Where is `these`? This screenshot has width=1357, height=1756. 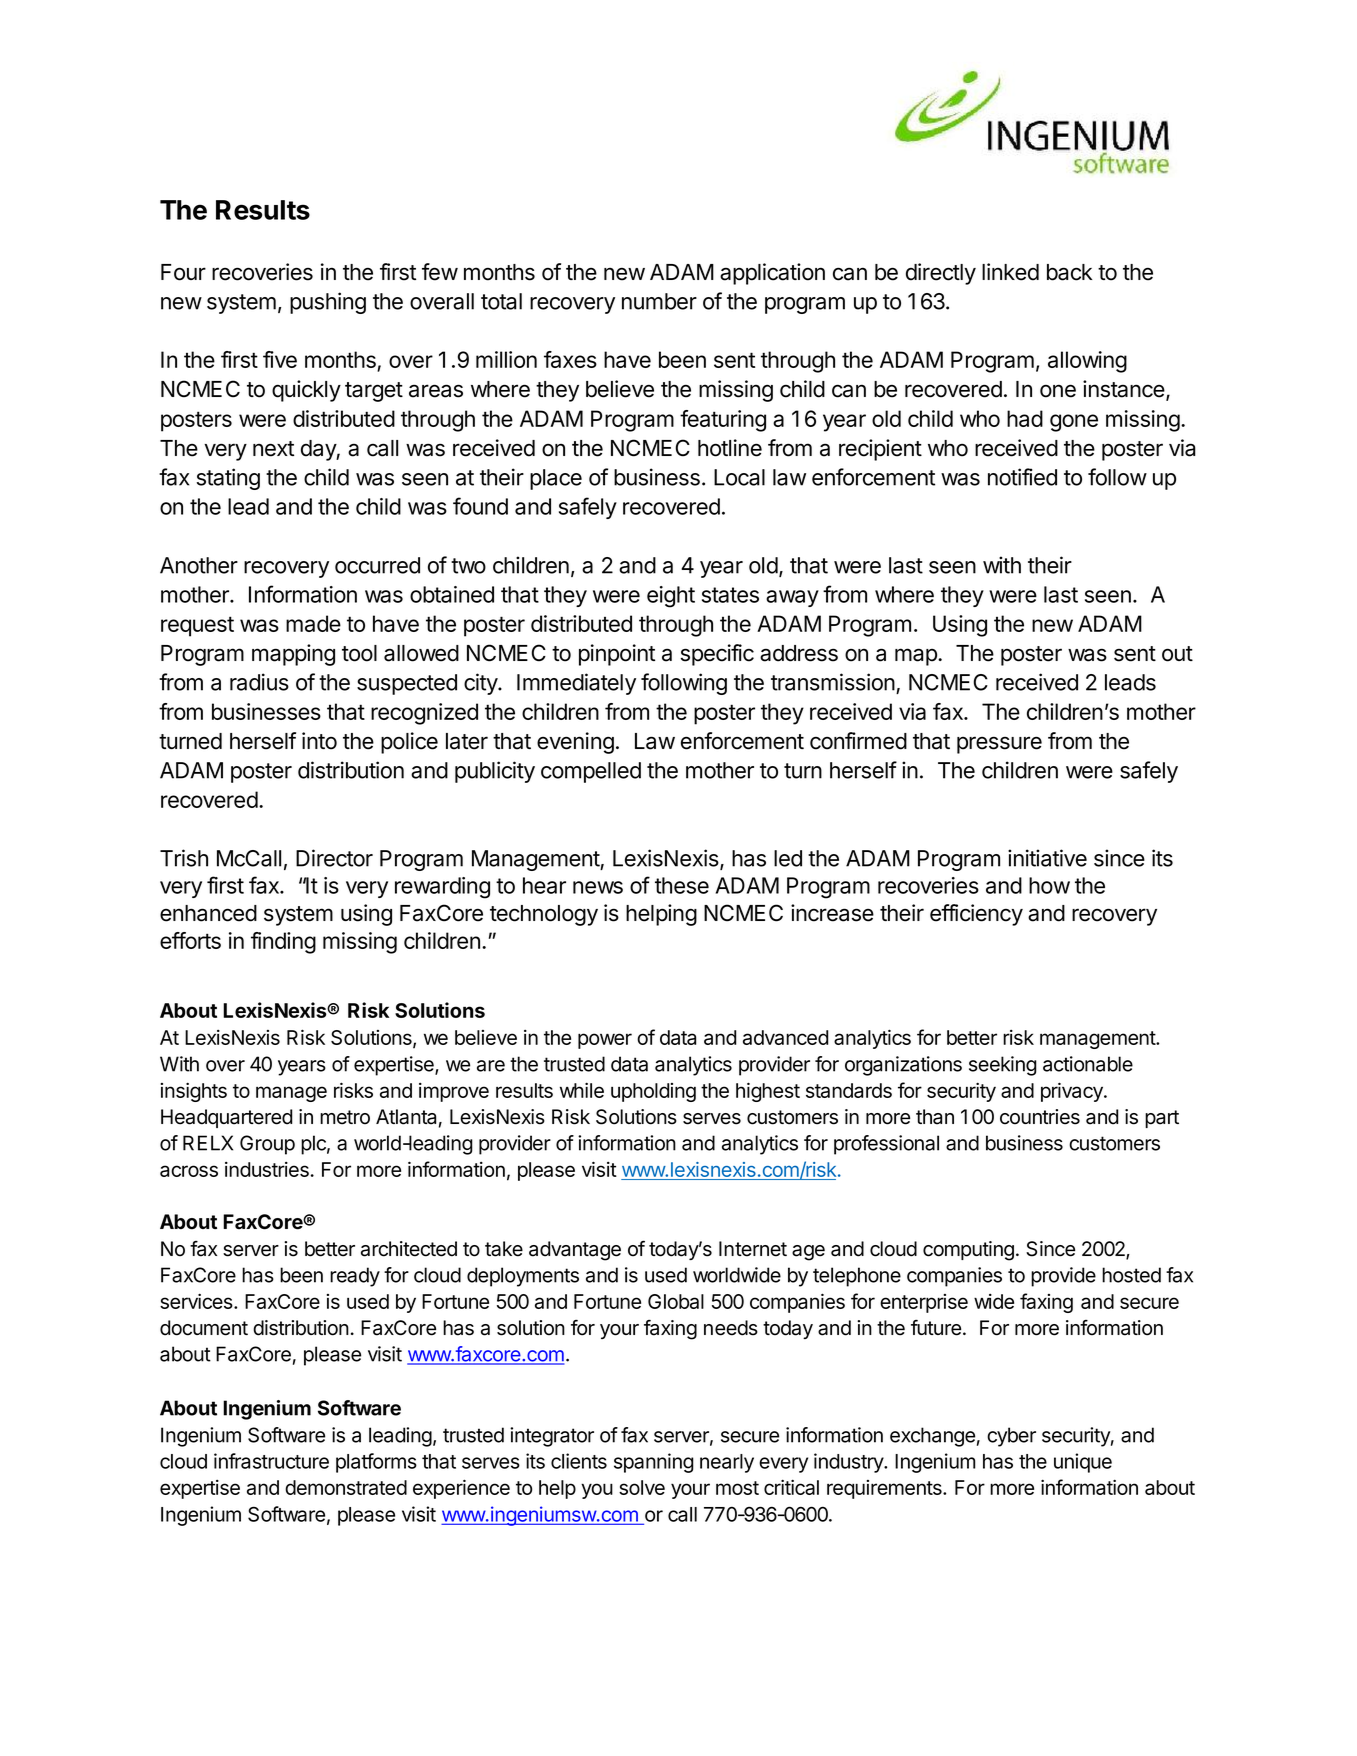 these is located at coordinates (682, 885).
